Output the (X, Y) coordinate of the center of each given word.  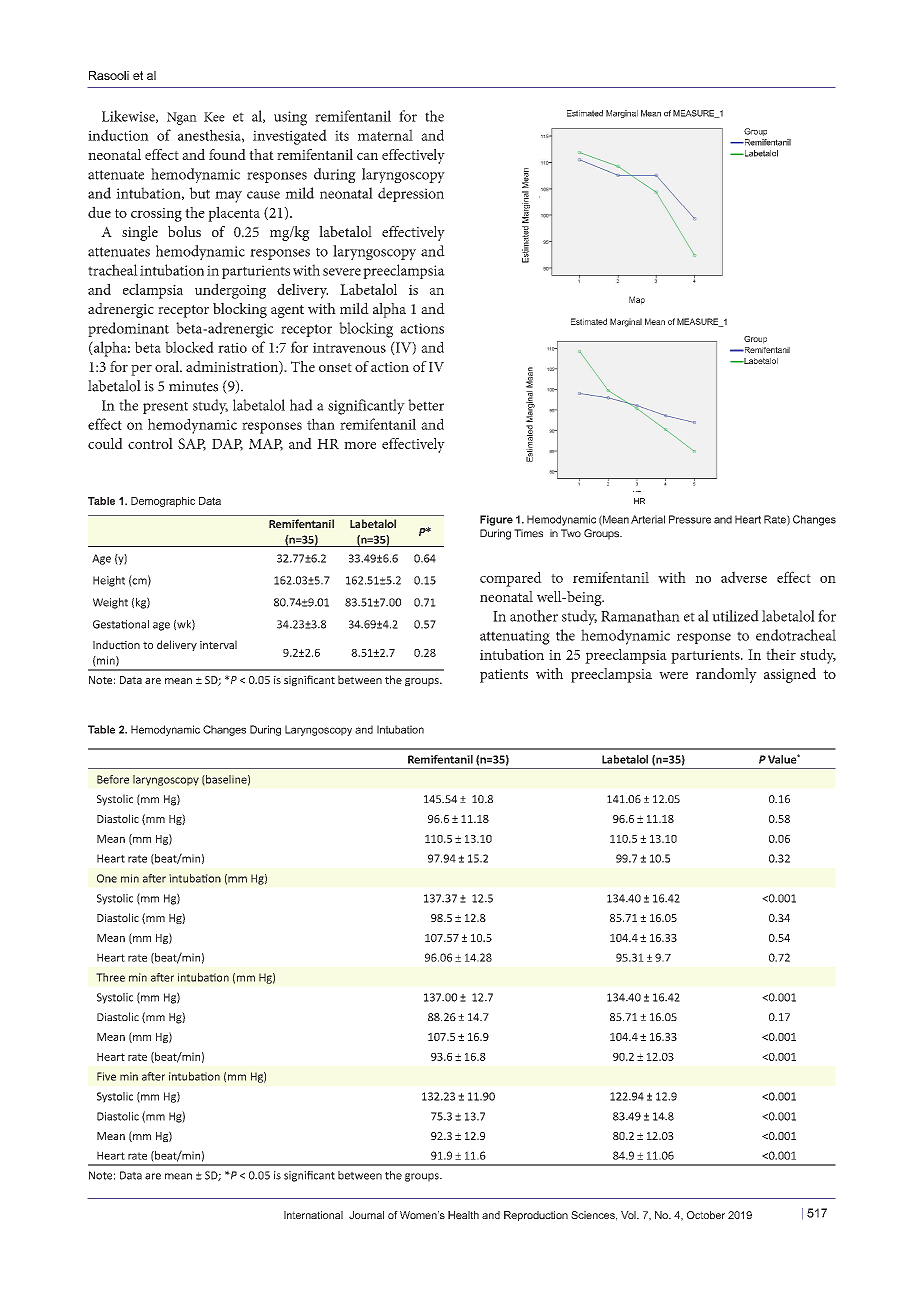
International (313, 1215)
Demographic (163, 502)
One (107, 878)
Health (463, 1215)
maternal (385, 135)
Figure (496, 520)
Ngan (182, 118)
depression (411, 194)
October (706, 1215)
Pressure (690, 519)
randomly (726, 675)
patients (504, 676)
